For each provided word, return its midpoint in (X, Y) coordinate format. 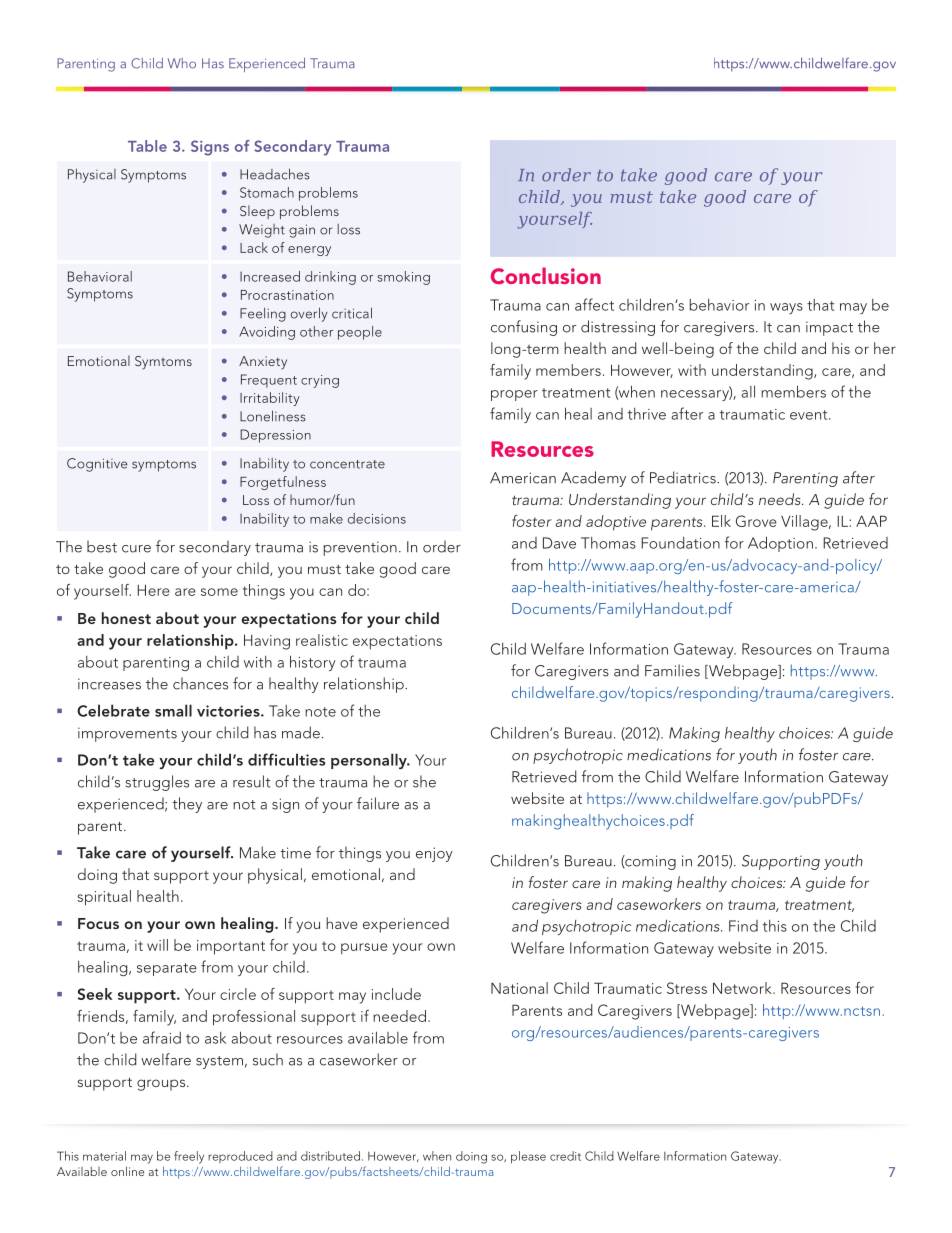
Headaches (275, 174)
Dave (559, 543)
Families (672, 670)
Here (153, 590)
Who (182, 63)
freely (189, 1157)
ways (786, 308)
